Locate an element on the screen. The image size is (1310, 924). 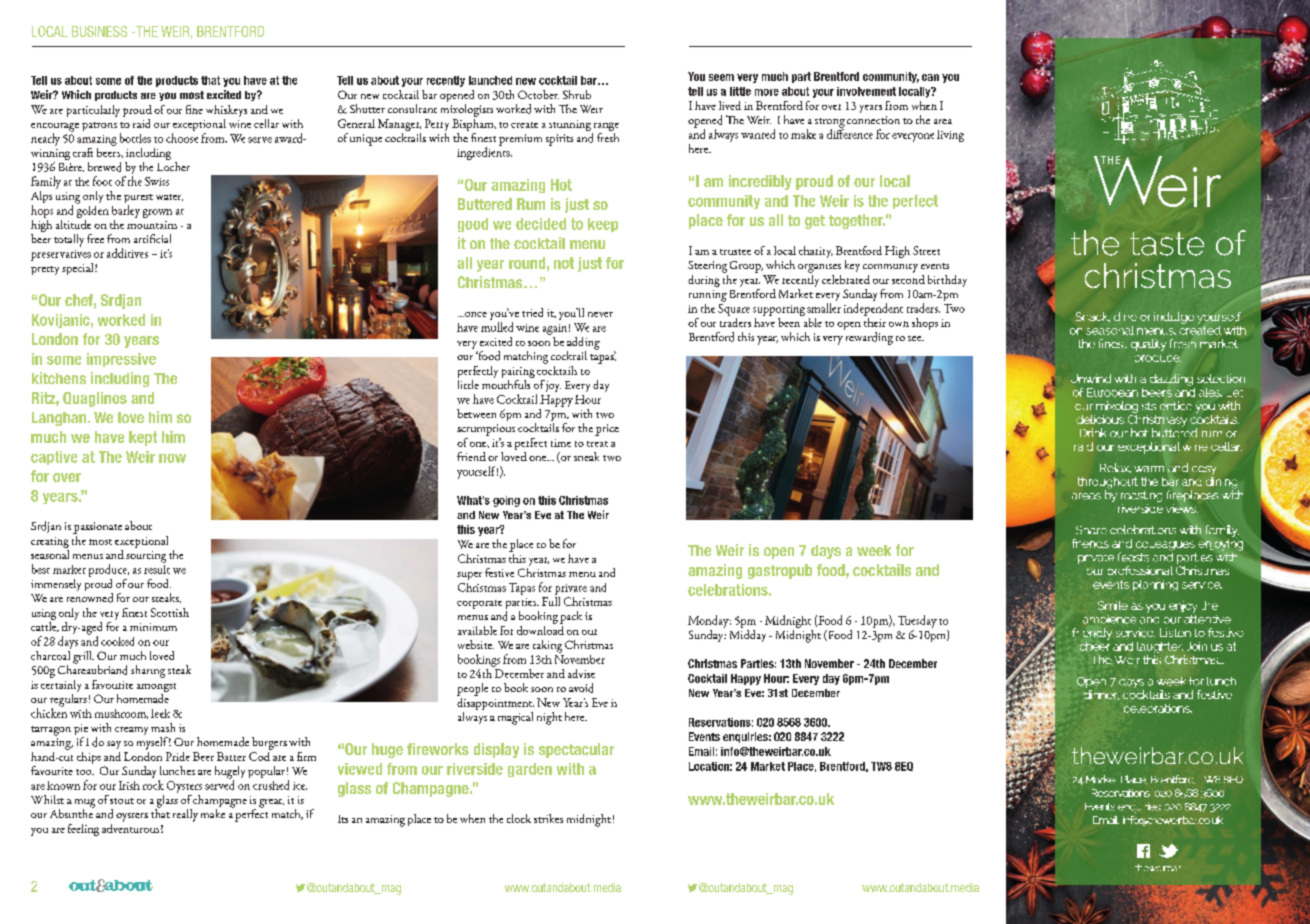
involvement is located at coordinates (866, 91).
